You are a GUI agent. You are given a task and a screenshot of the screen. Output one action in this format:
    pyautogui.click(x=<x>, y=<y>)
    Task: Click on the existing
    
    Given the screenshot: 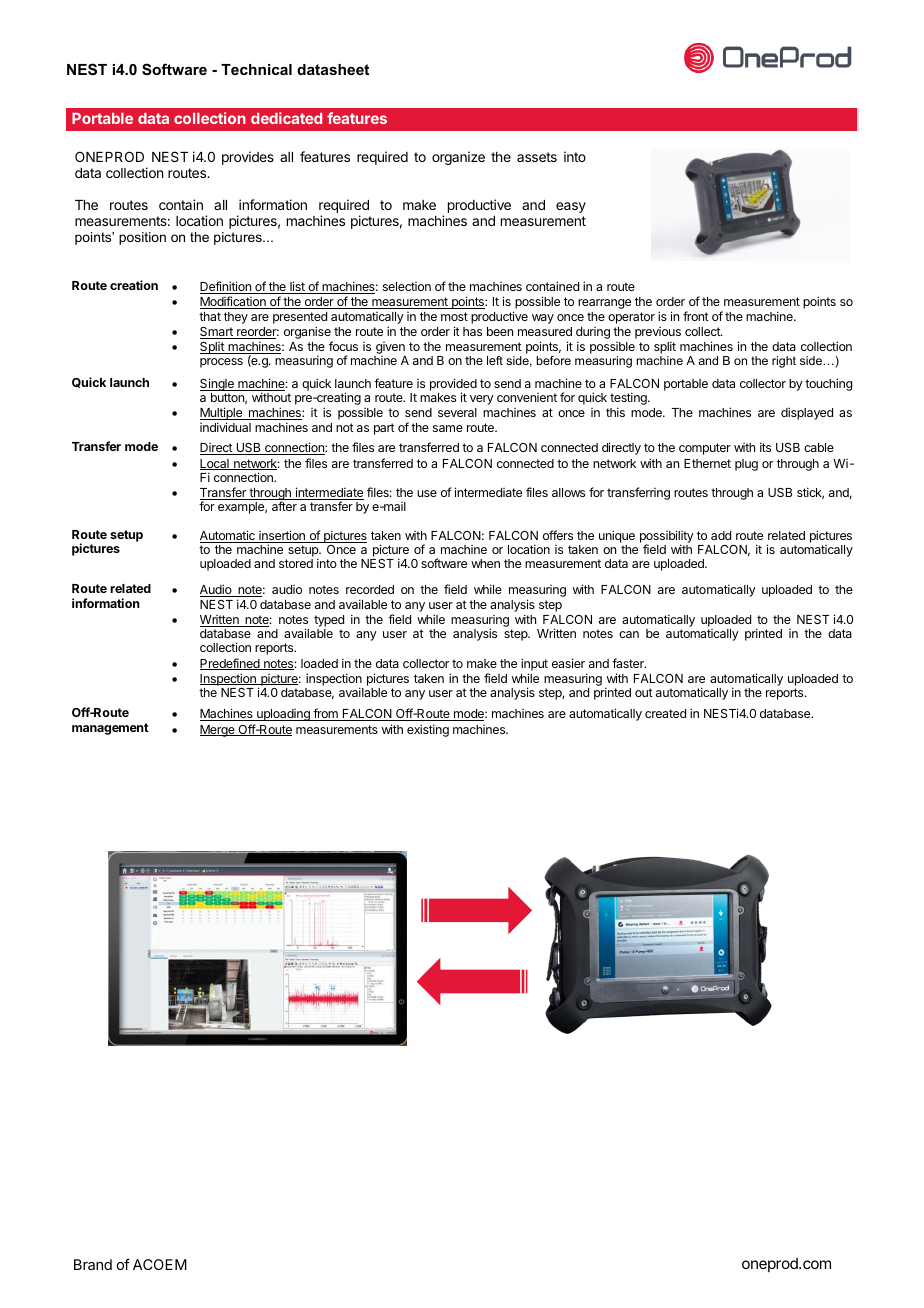 What is the action you would take?
    pyautogui.click(x=428, y=730)
